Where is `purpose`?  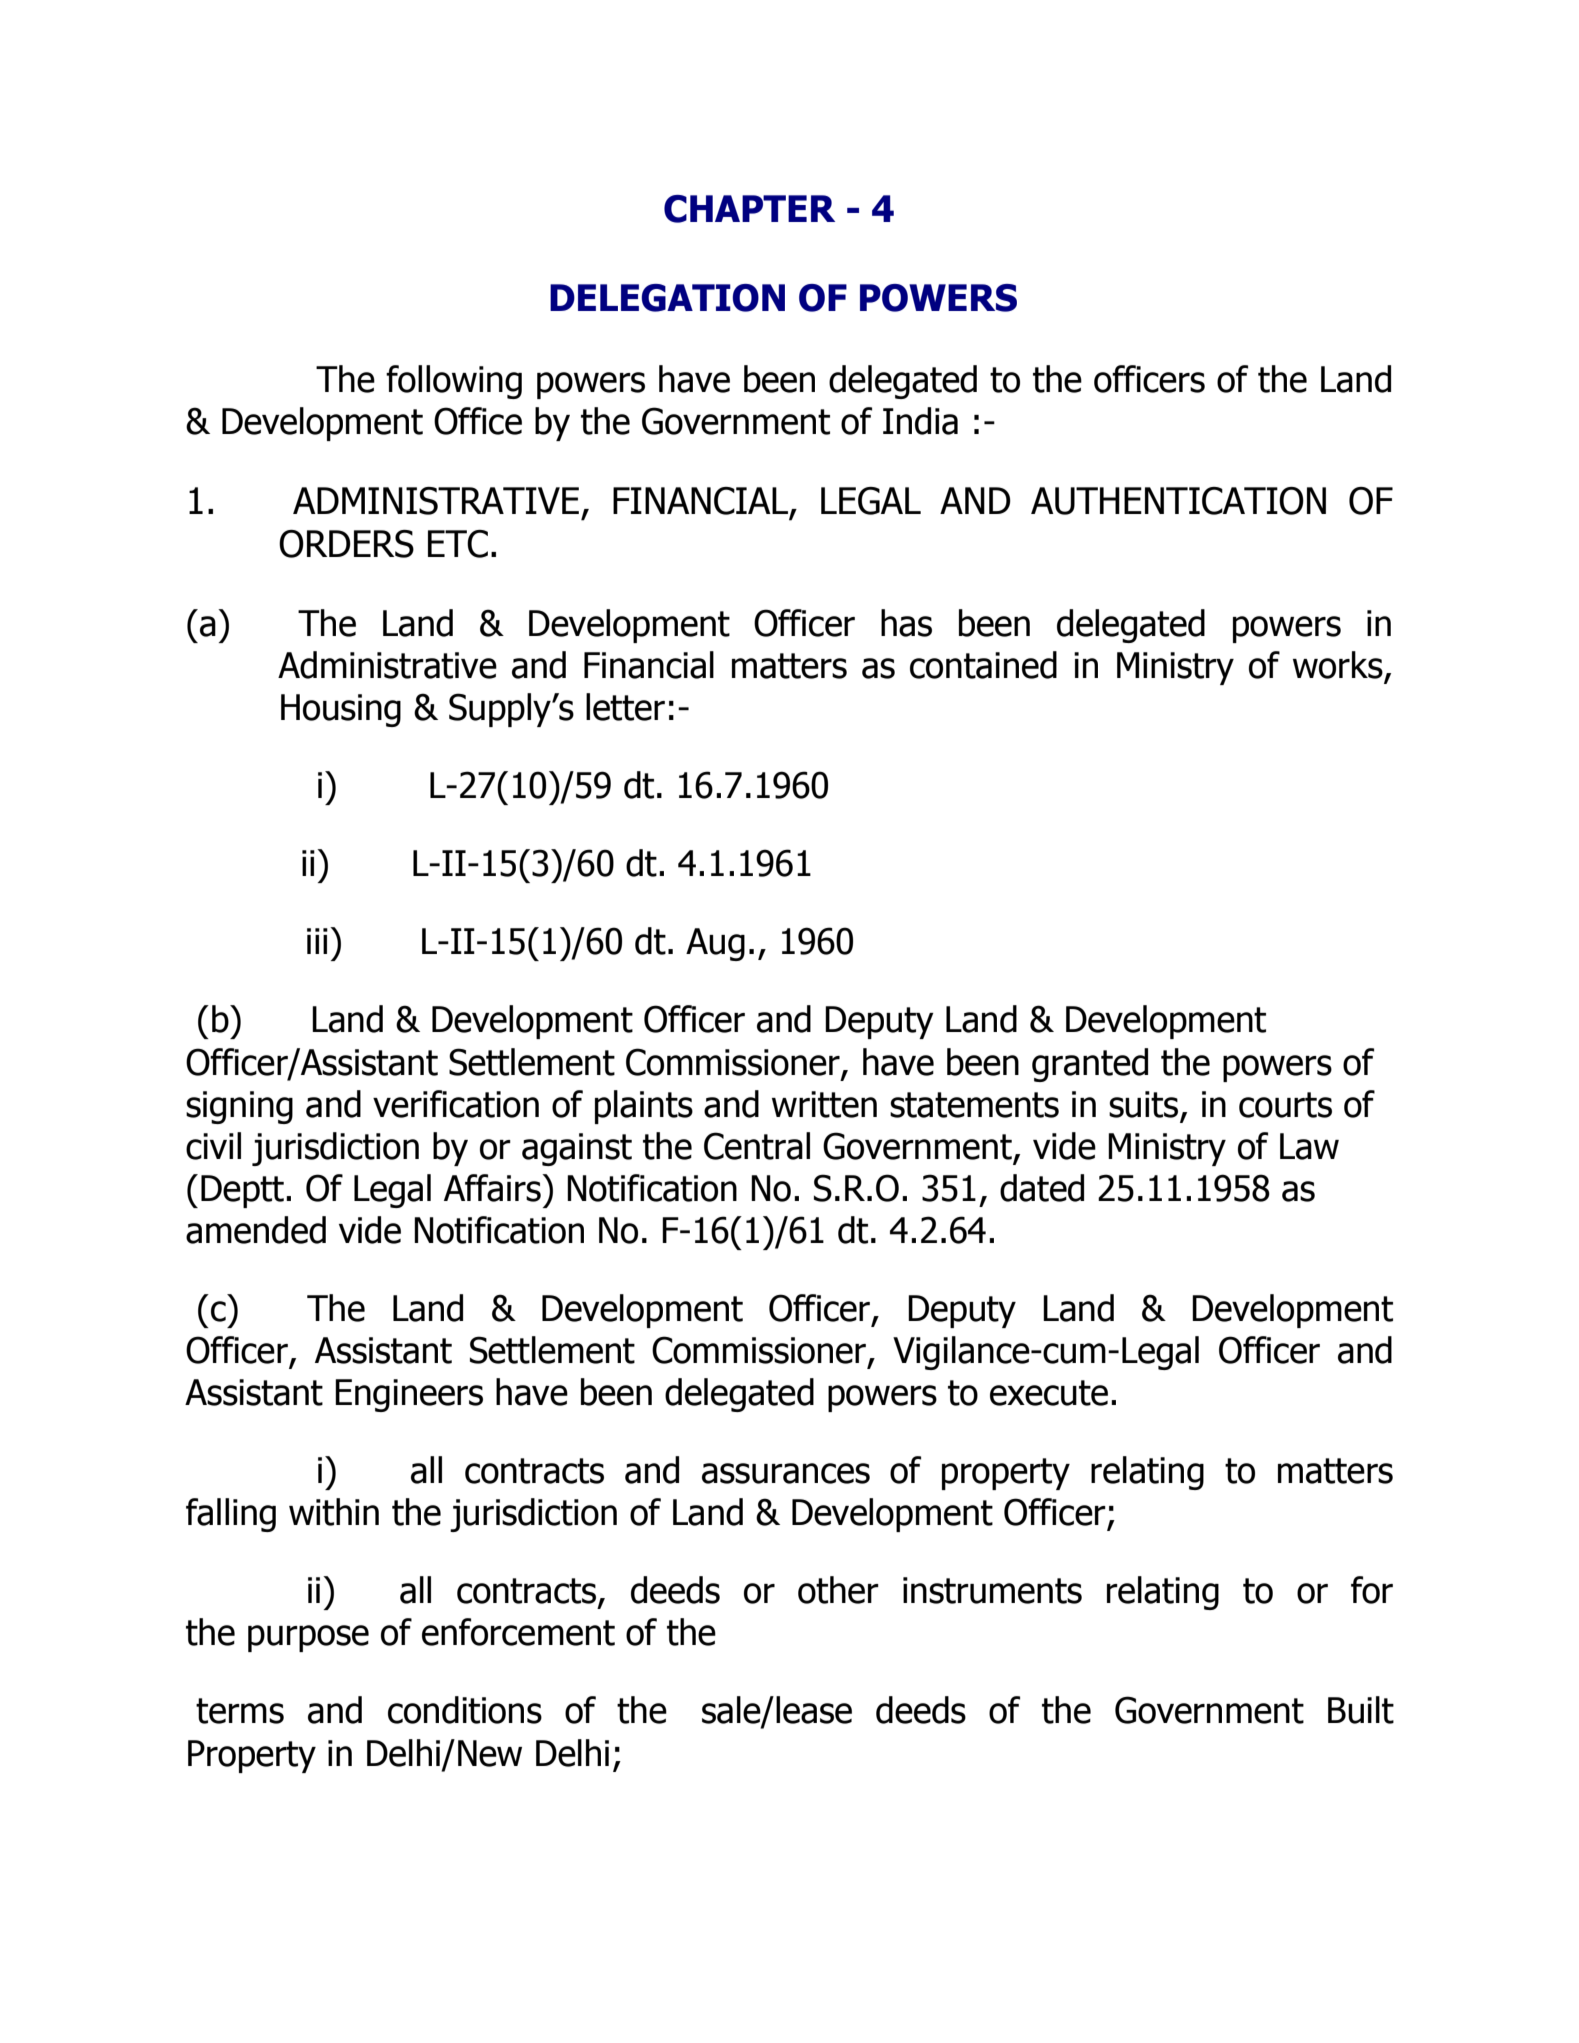
purpose is located at coordinates (308, 1638).
